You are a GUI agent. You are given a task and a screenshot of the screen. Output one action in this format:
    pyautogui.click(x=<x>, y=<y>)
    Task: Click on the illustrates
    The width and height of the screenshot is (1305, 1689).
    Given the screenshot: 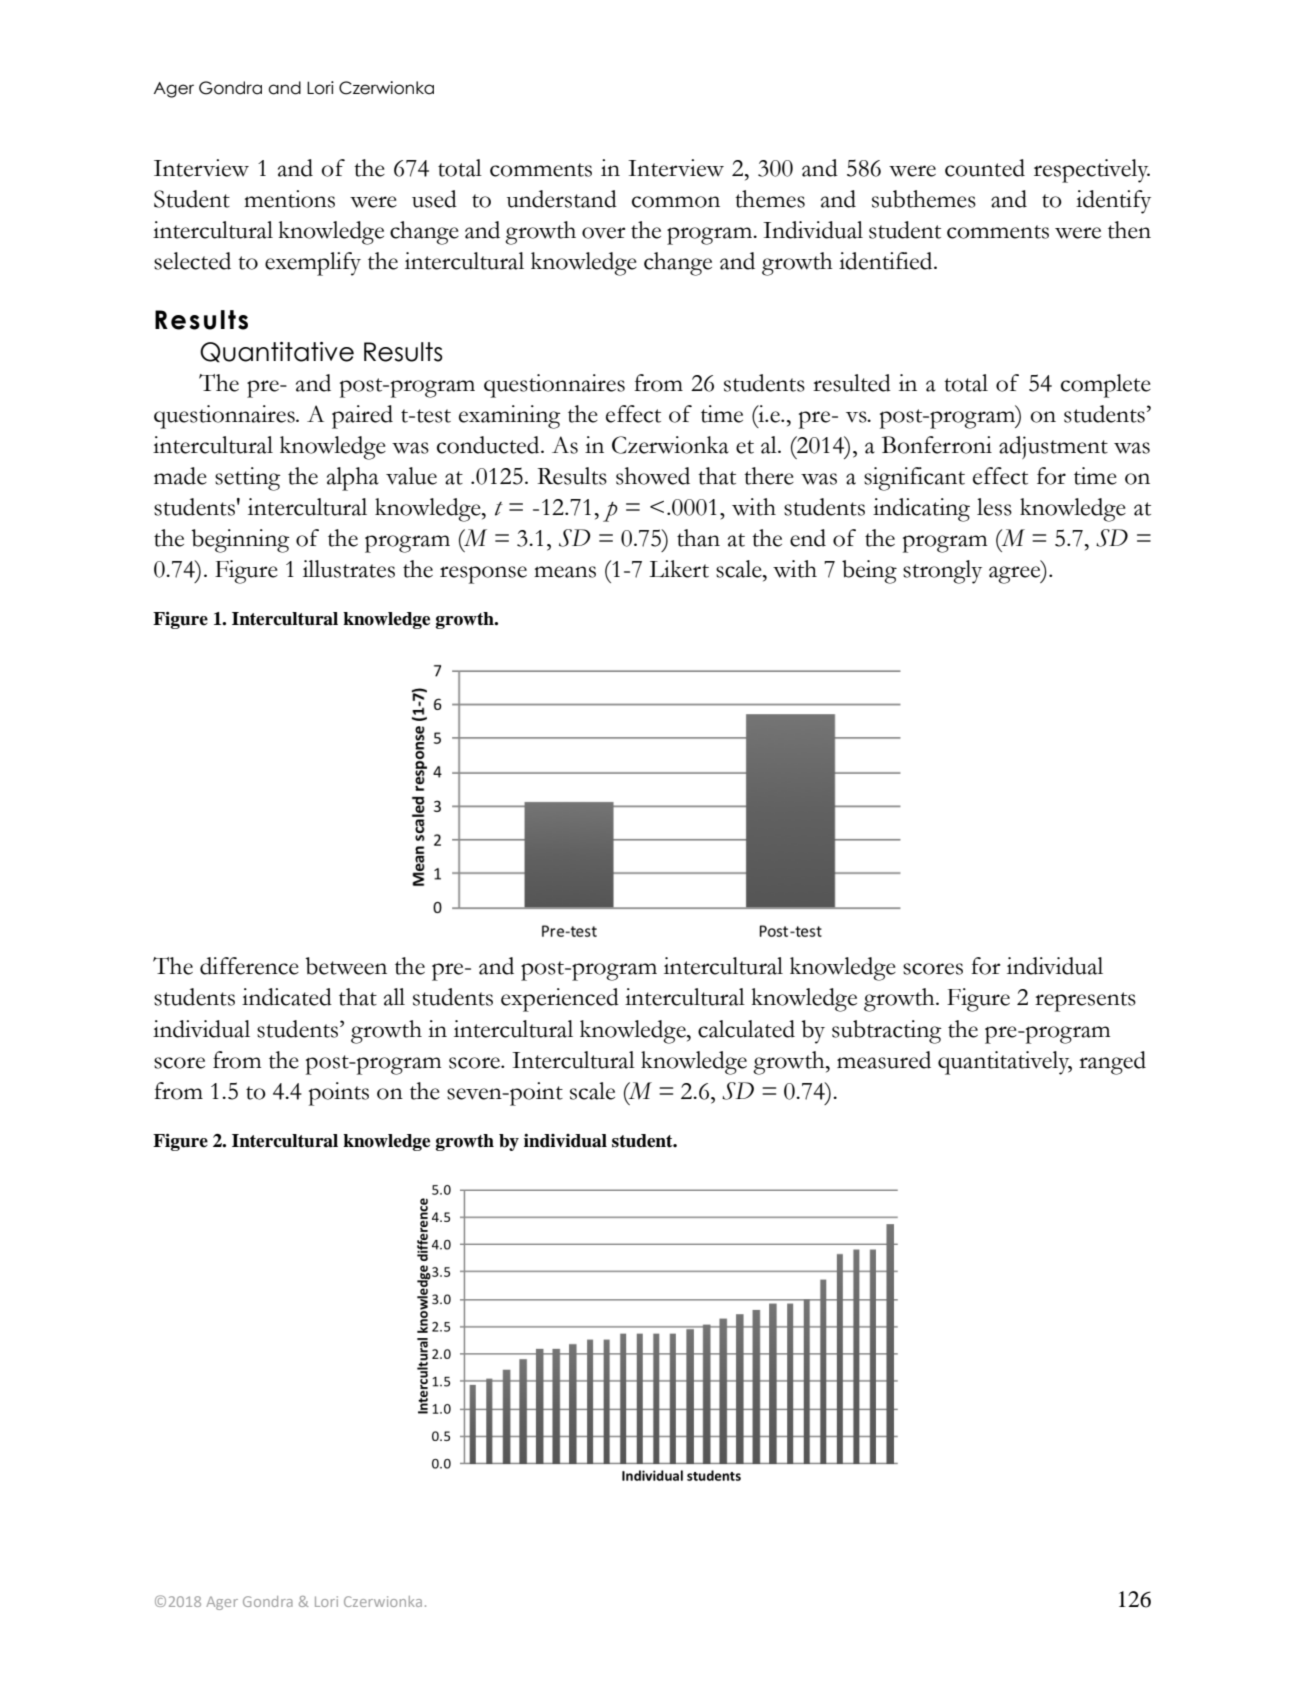 What is the action you would take?
    pyautogui.click(x=349, y=569)
